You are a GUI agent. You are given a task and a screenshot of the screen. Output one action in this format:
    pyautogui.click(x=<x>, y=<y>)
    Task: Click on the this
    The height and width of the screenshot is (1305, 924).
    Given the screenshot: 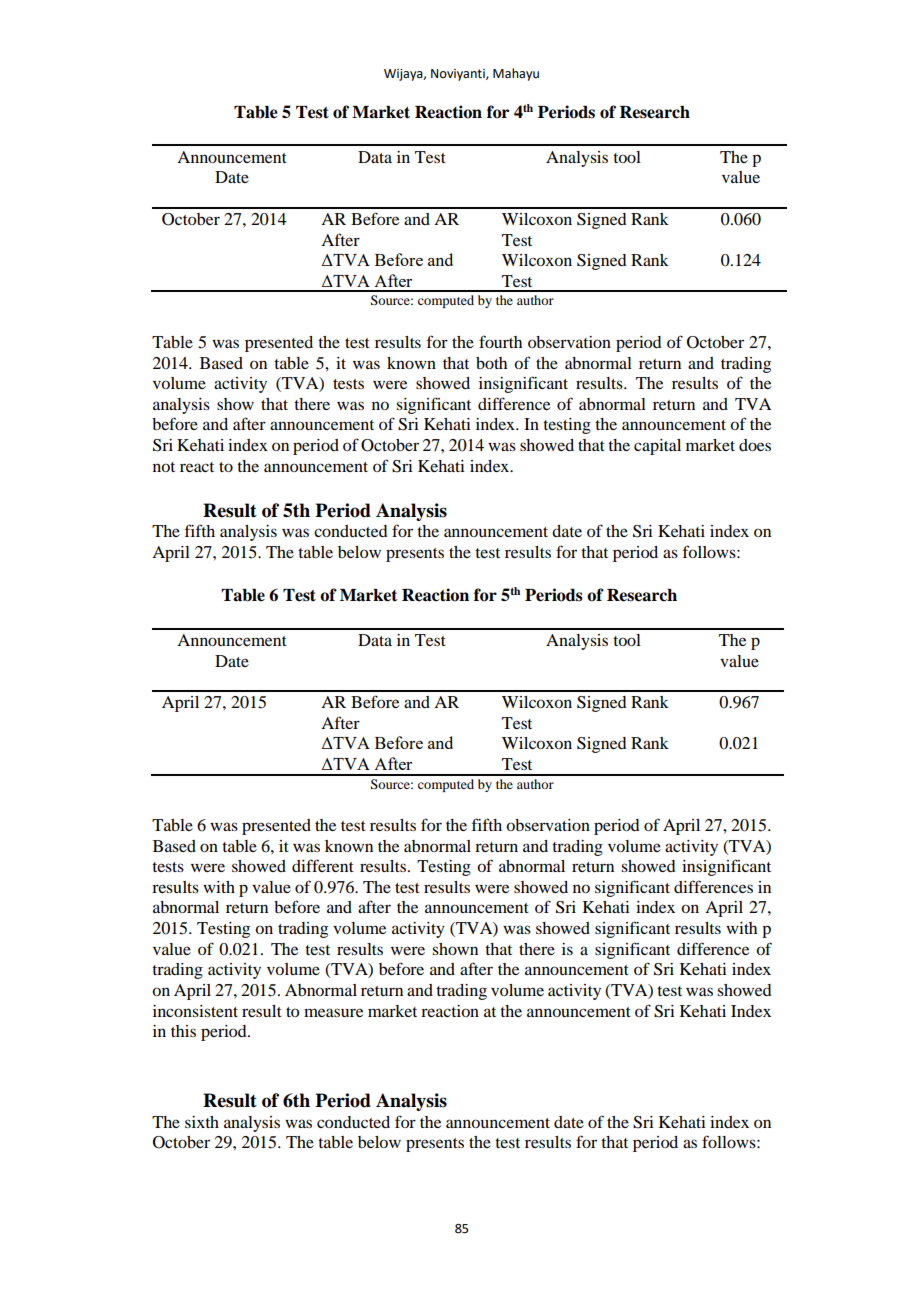 What is the action you would take?
    pyautogui.click(x=183, y=1031)
